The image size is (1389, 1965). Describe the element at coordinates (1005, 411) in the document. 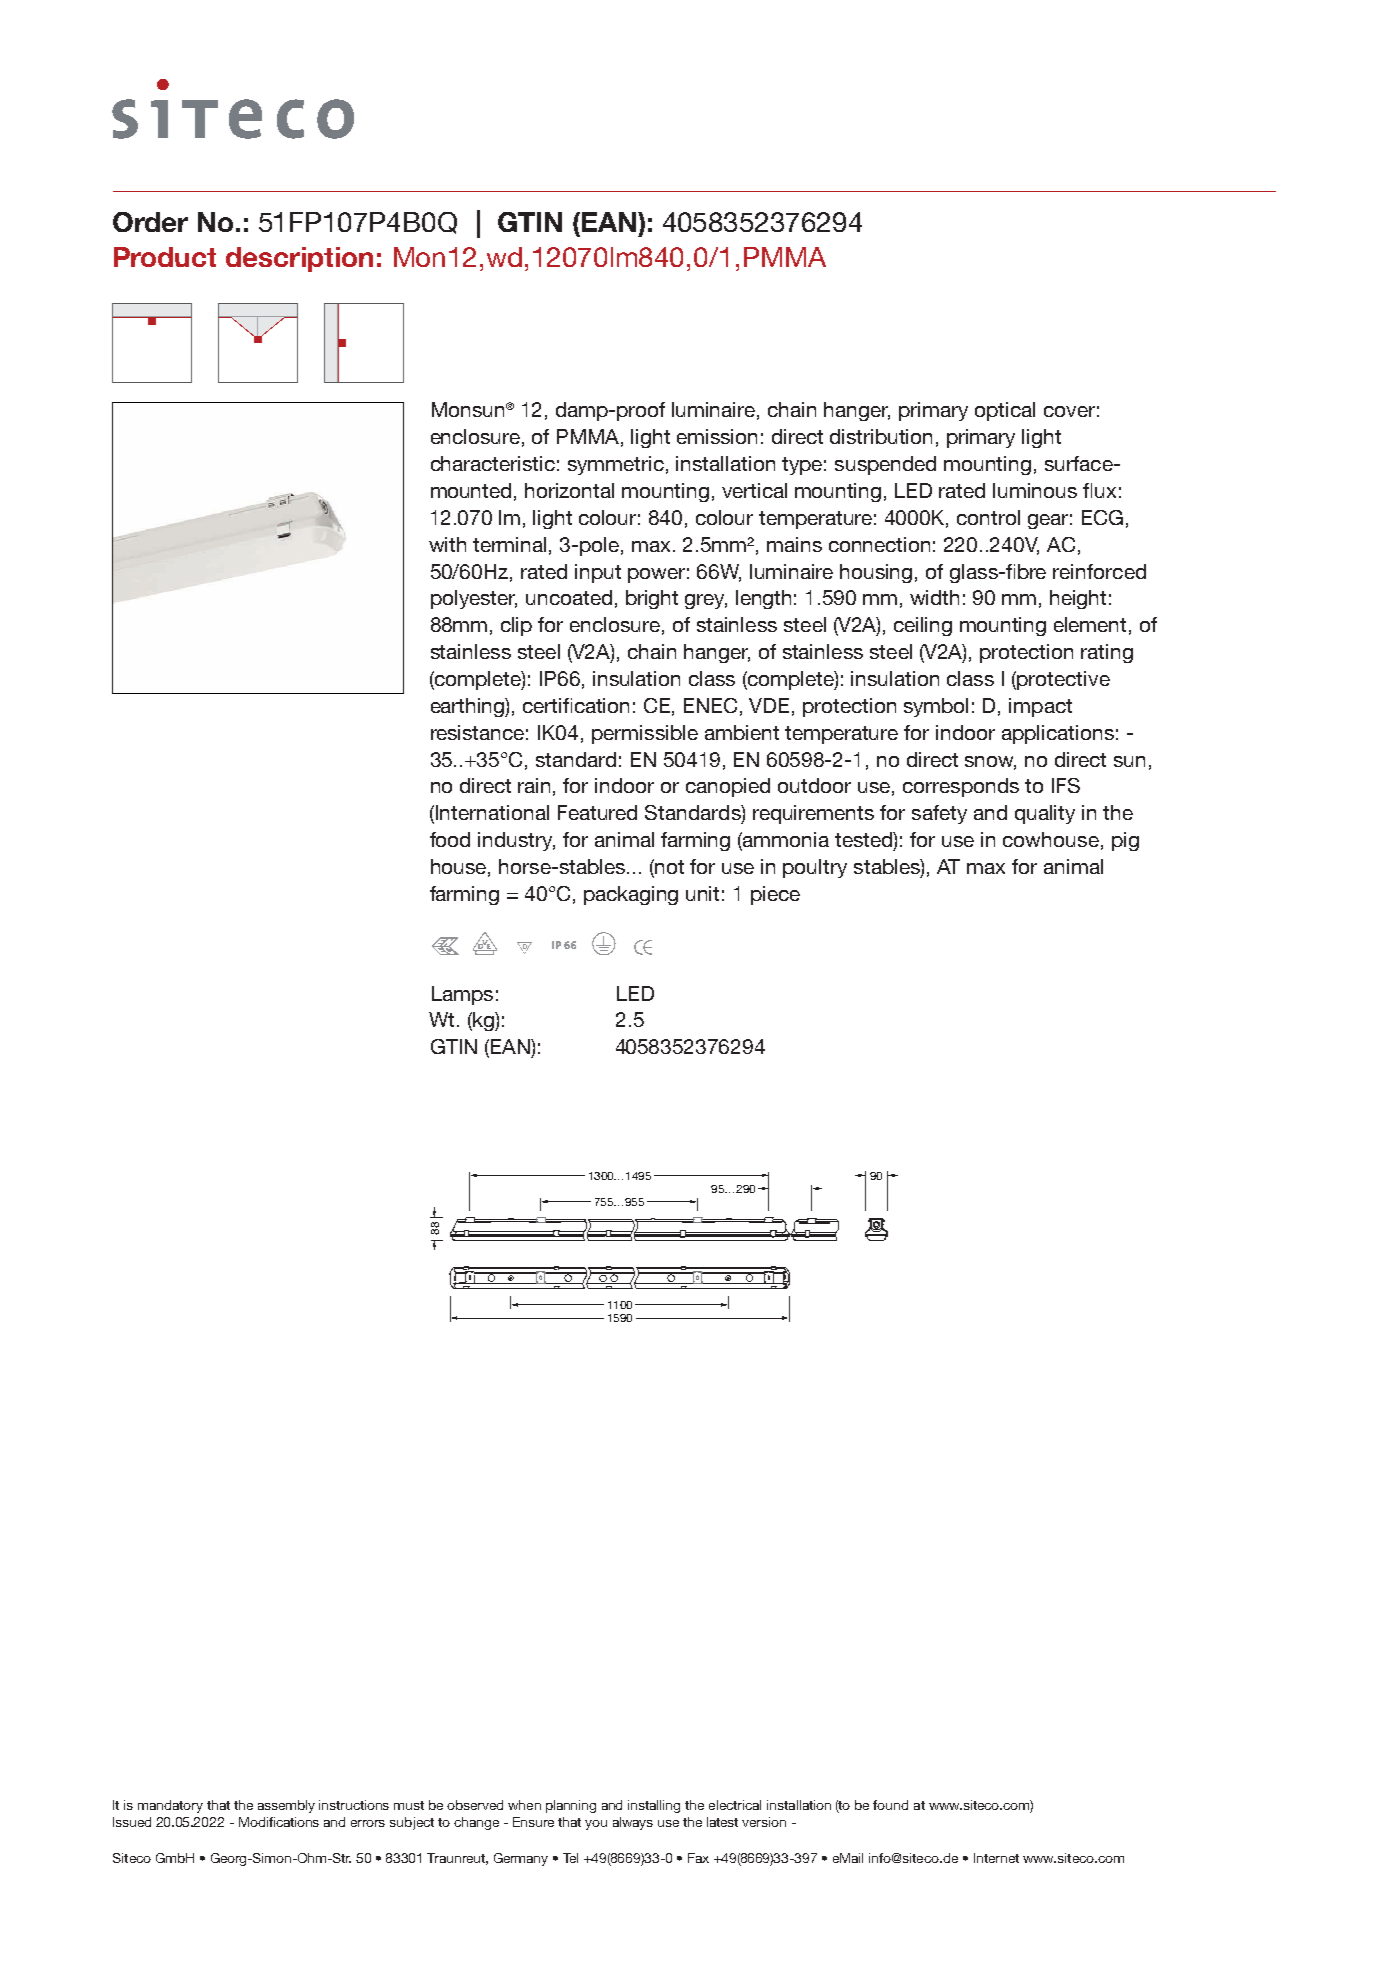

I see `optical` at that location.
